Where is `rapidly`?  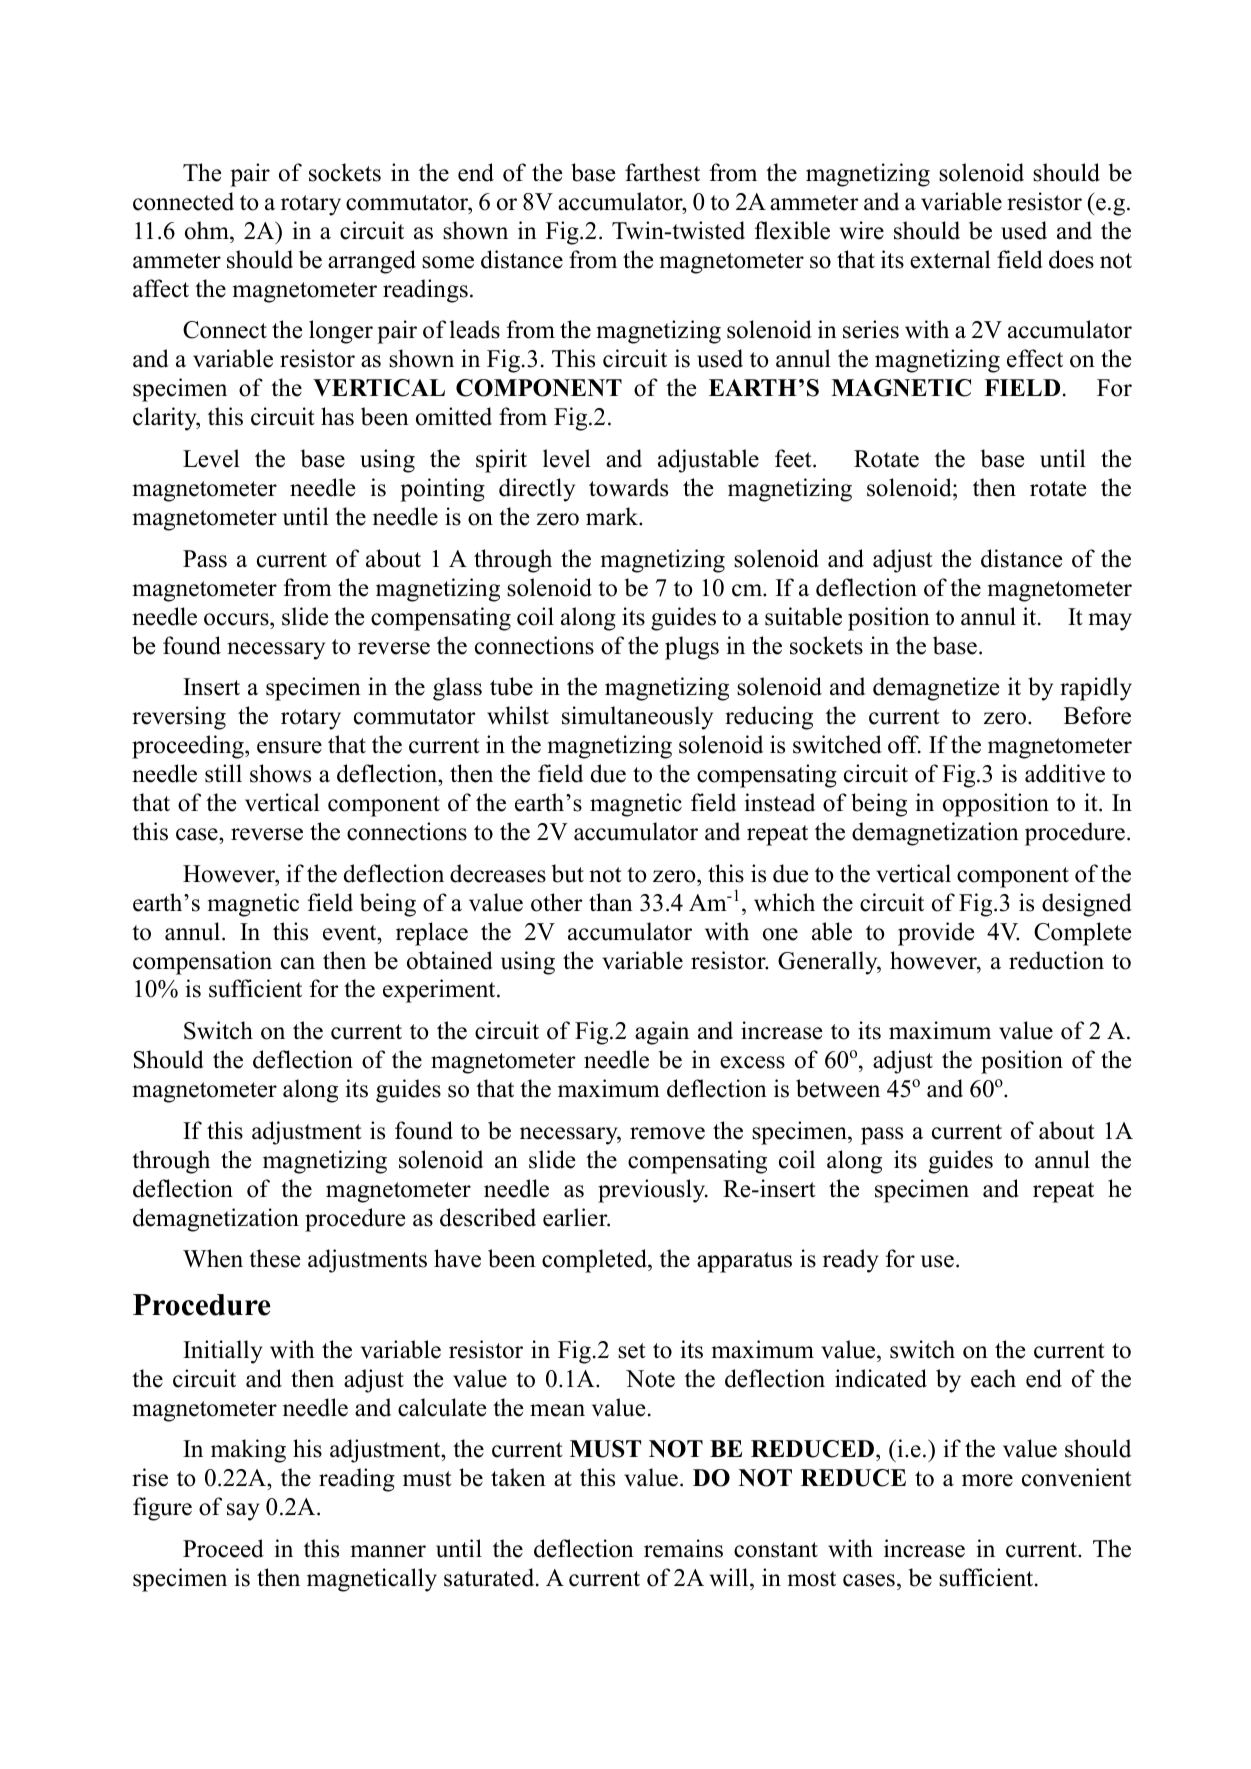
rapidly is located at coordinates (1096, 689).
